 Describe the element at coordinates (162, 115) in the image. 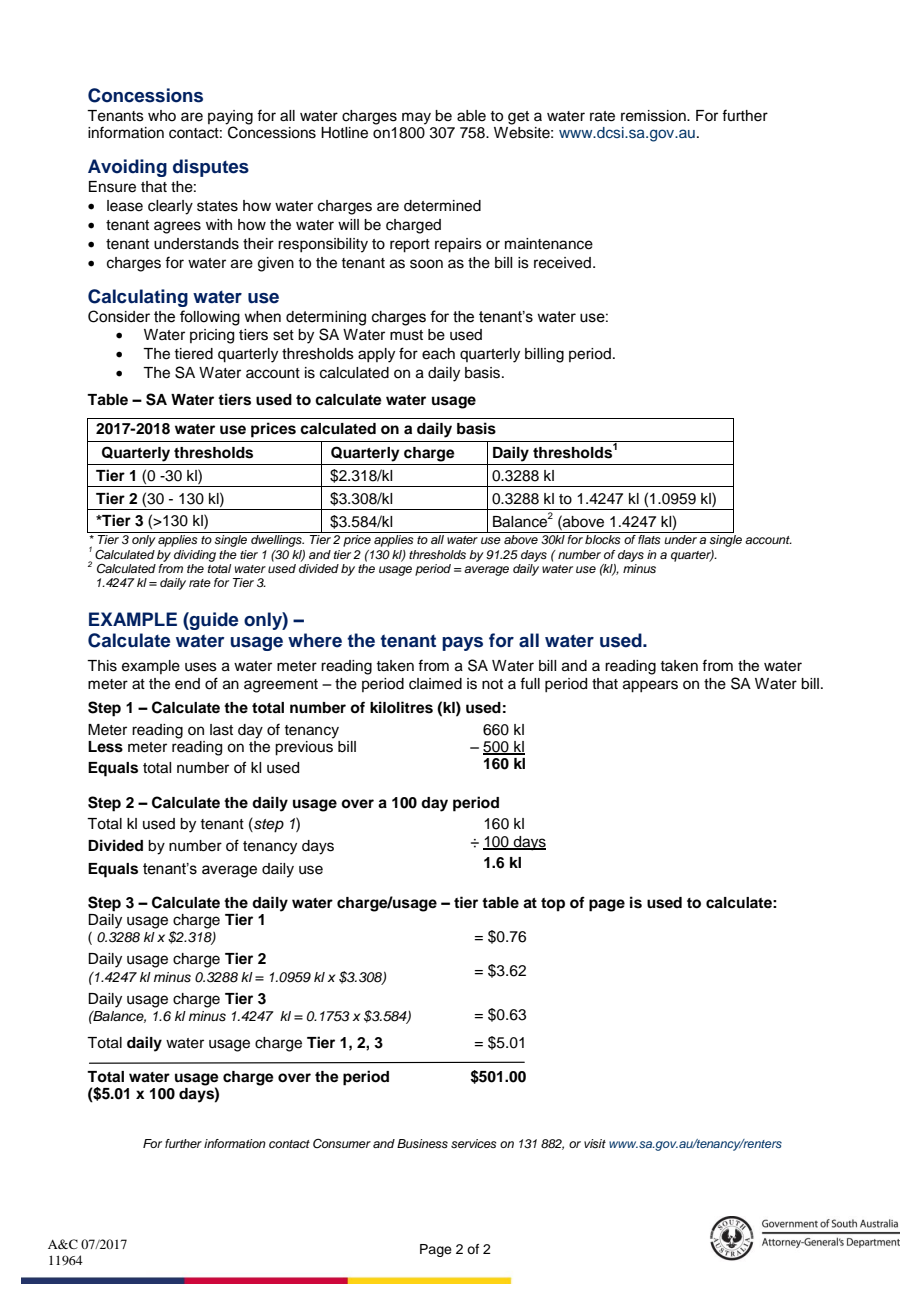

I see `who` at that location.
